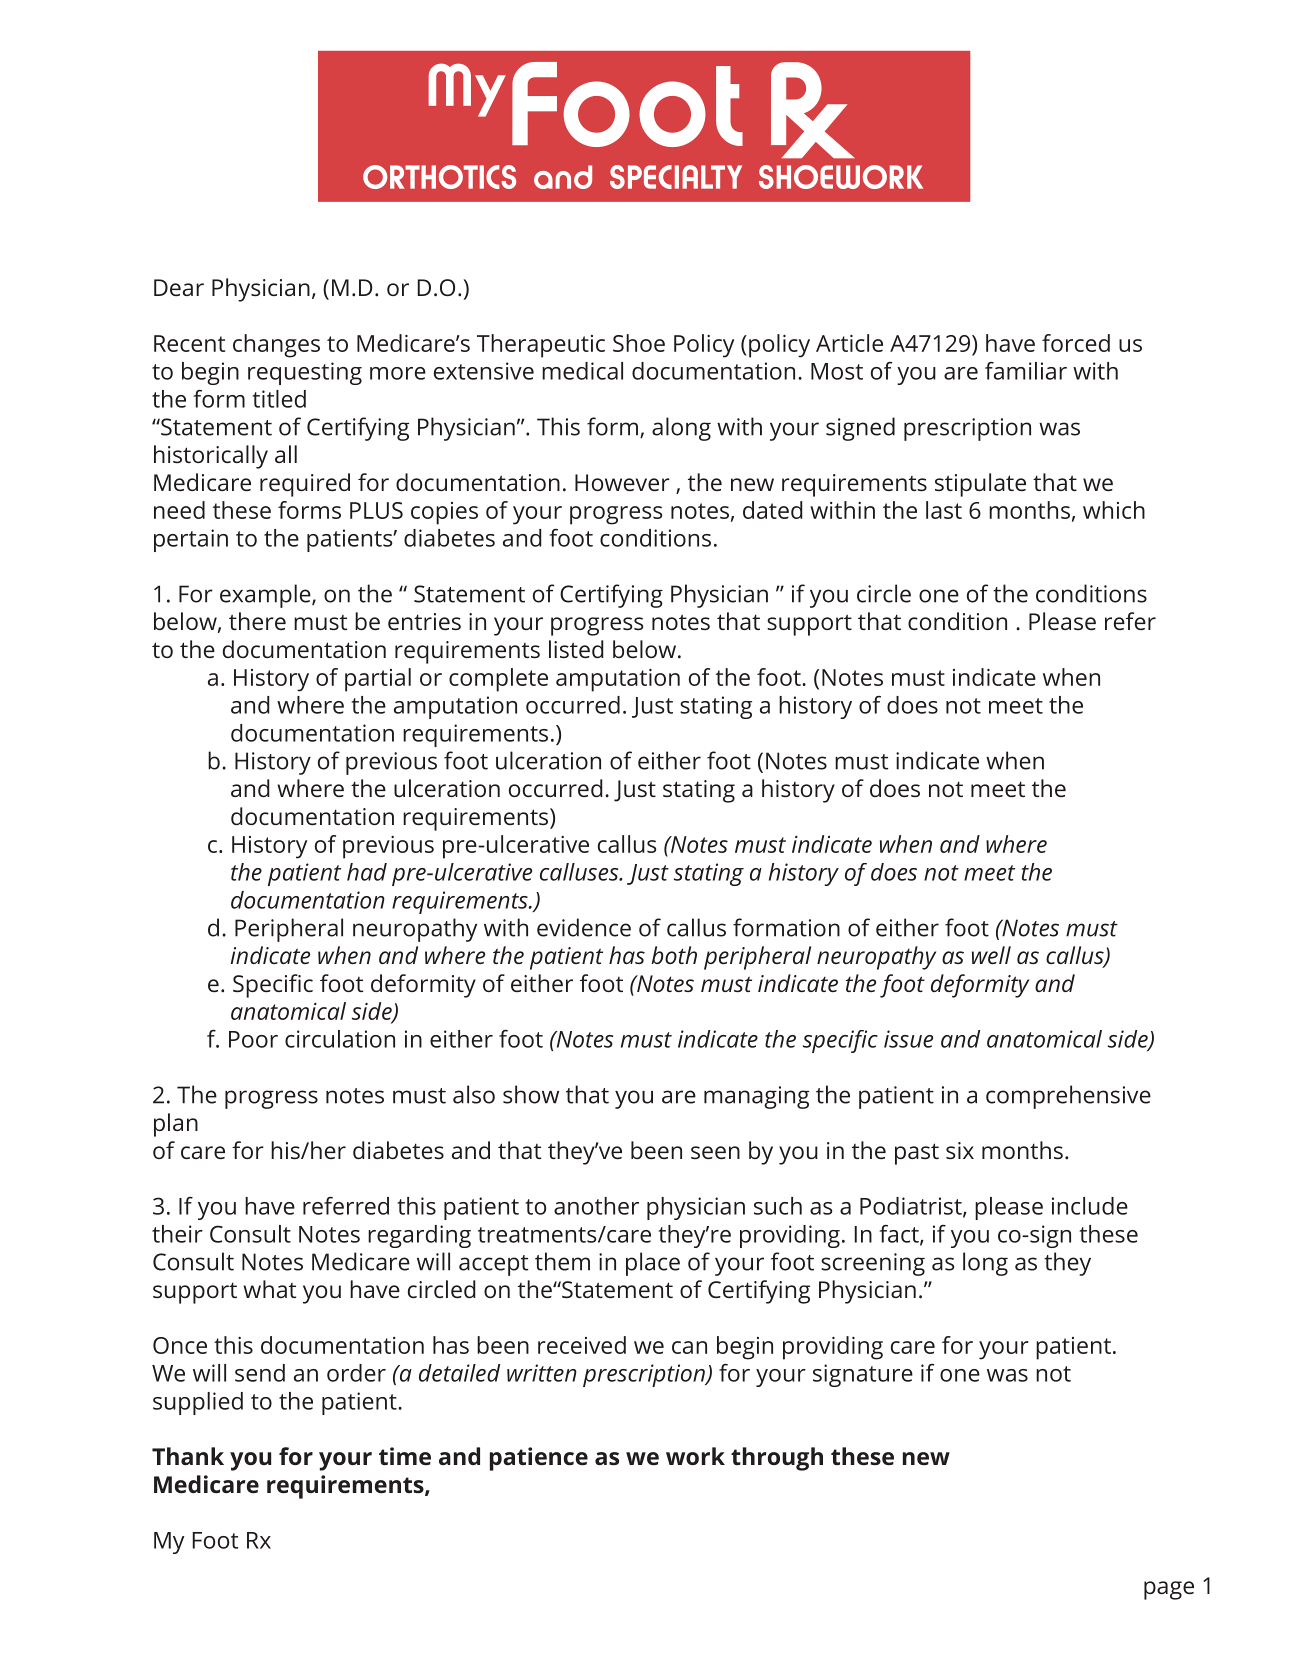 Image resolution: width=1291 pixels, height=1670 pixels. Describe the element at coordinates (269, 1289) in the document. I see `what` at that location.
